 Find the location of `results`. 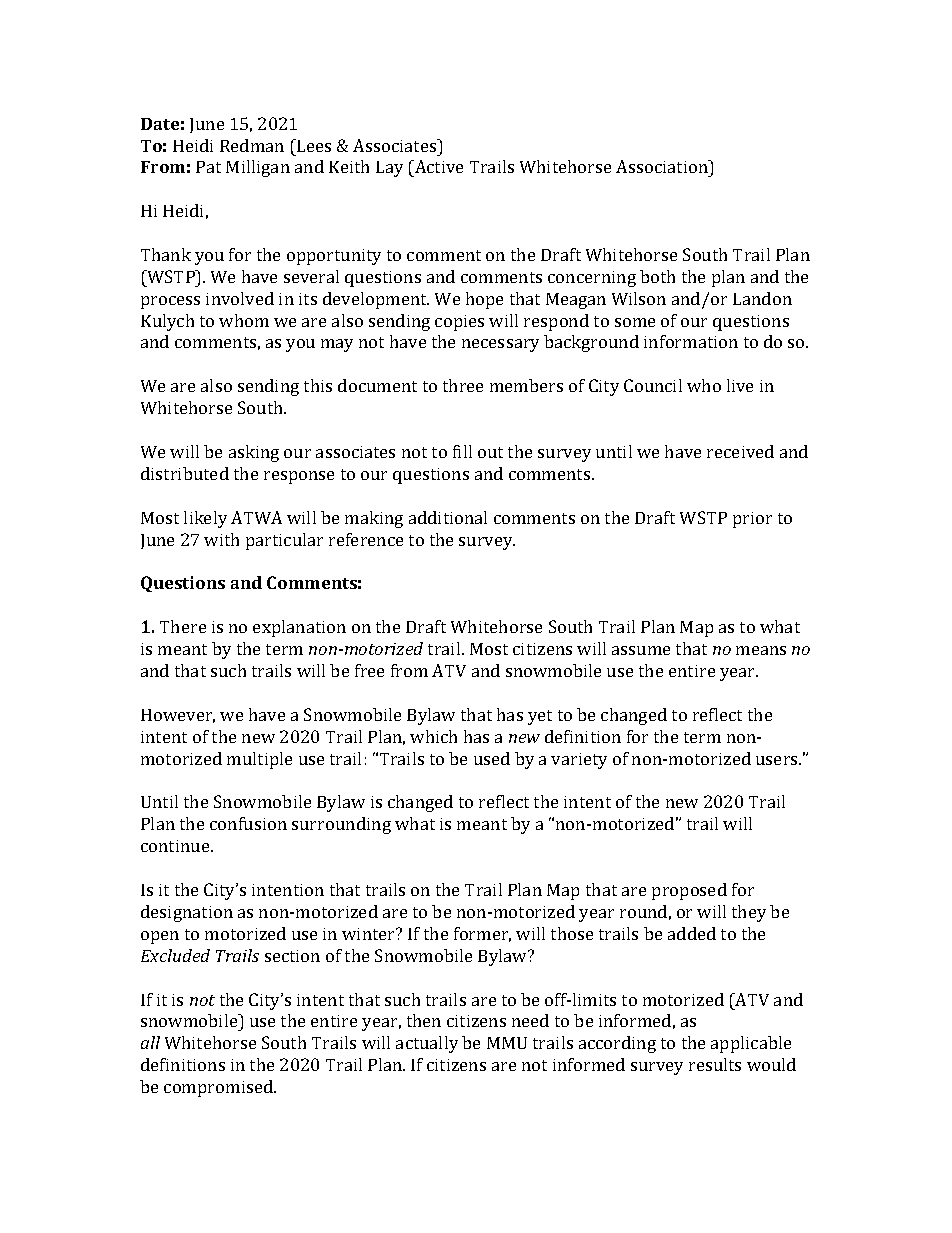

results is located at coordinates (715, 1064).
